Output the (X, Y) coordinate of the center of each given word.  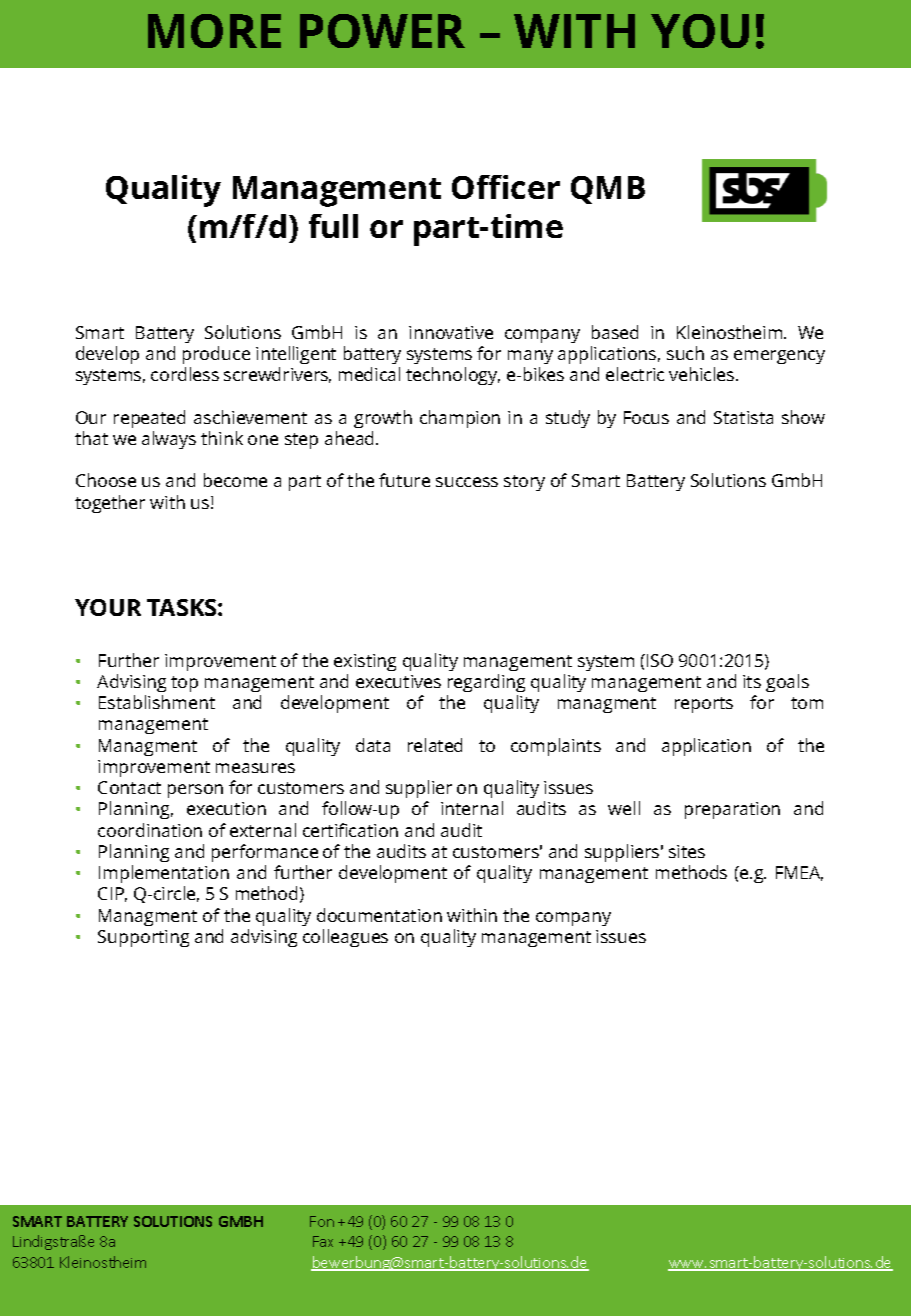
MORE (214, 31)
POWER (382, 31)
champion (460, 419)
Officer (506, 187)
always (169, 440)
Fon (322, 1221)
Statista (743, 417)
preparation (732, 810)
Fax (323, 1241)
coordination (150, 830)
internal (472, 808)
